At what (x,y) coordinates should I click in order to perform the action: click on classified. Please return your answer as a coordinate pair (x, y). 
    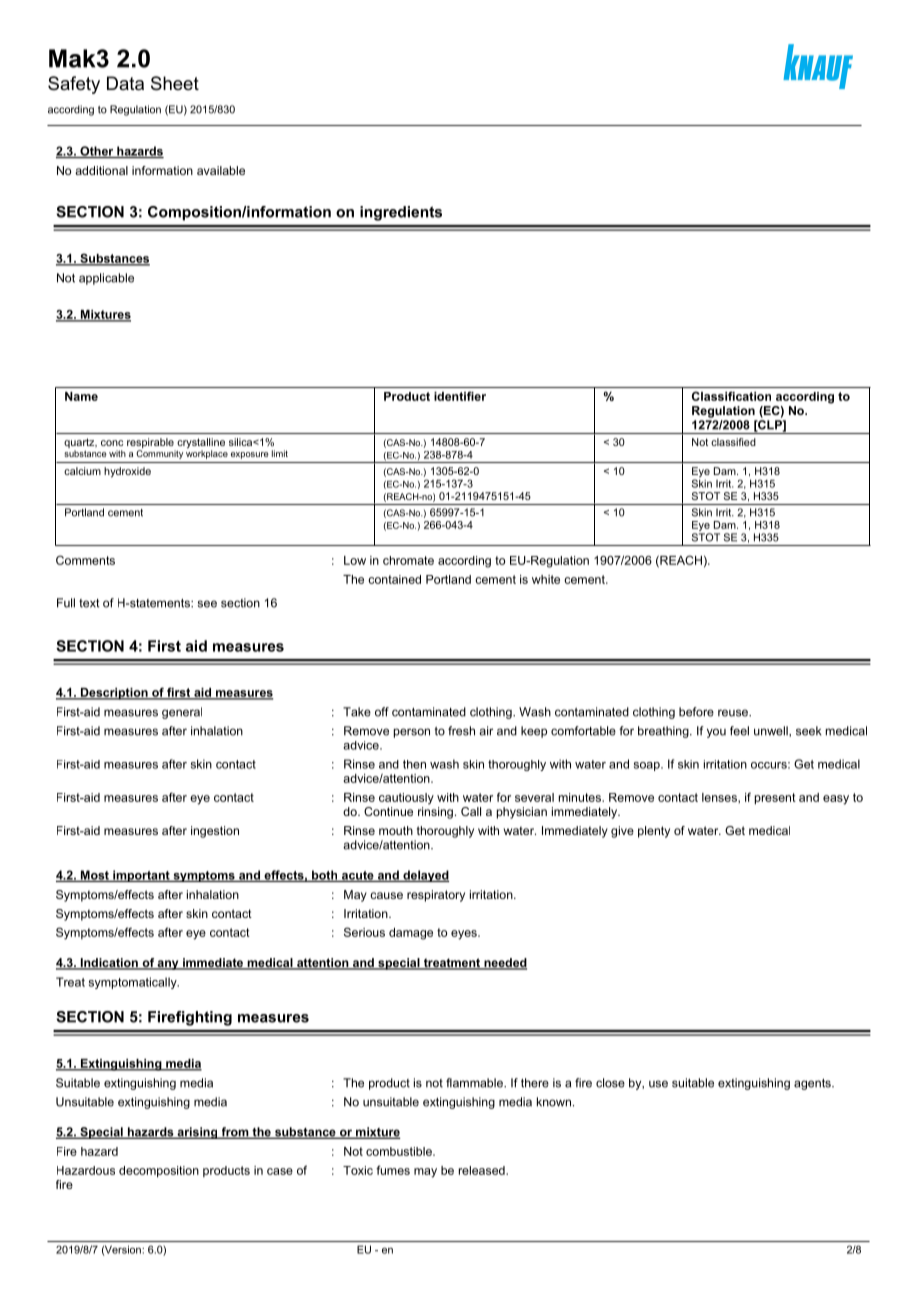
    Looking at the image, I should click on (733, 442).
